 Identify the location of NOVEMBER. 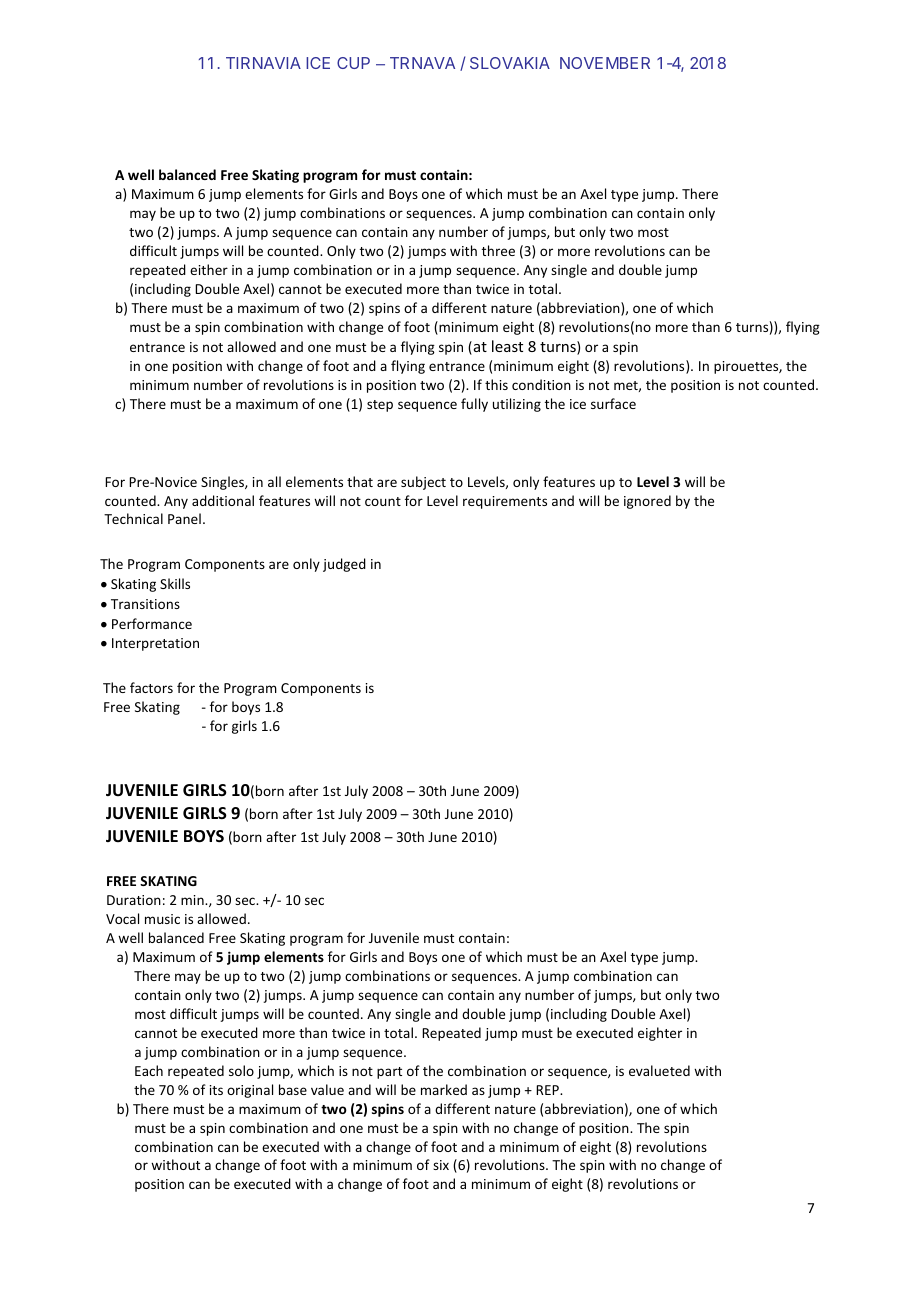
(605, 63).
